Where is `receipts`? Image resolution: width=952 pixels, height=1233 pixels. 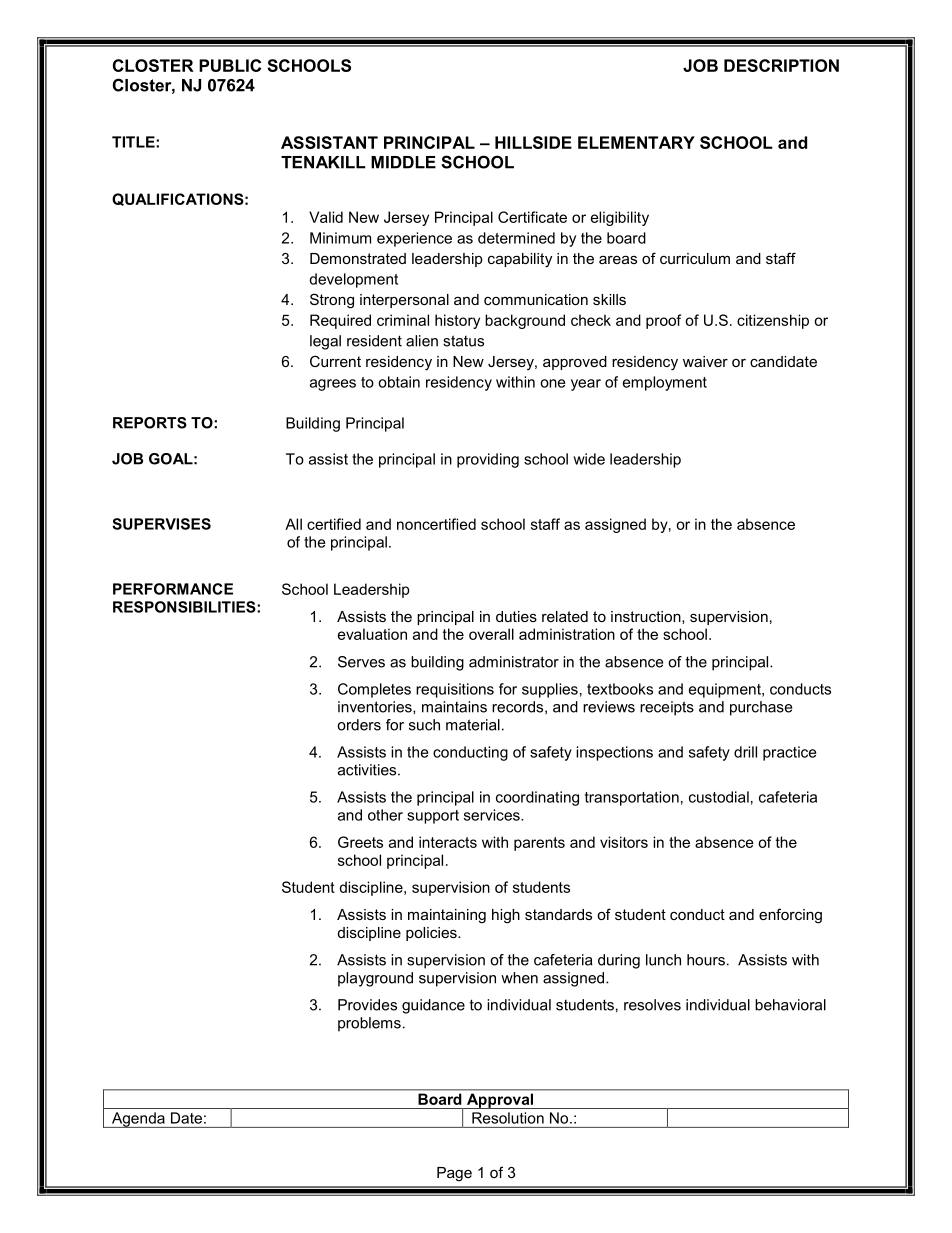 receipts is located at coordinates (667, 708).
